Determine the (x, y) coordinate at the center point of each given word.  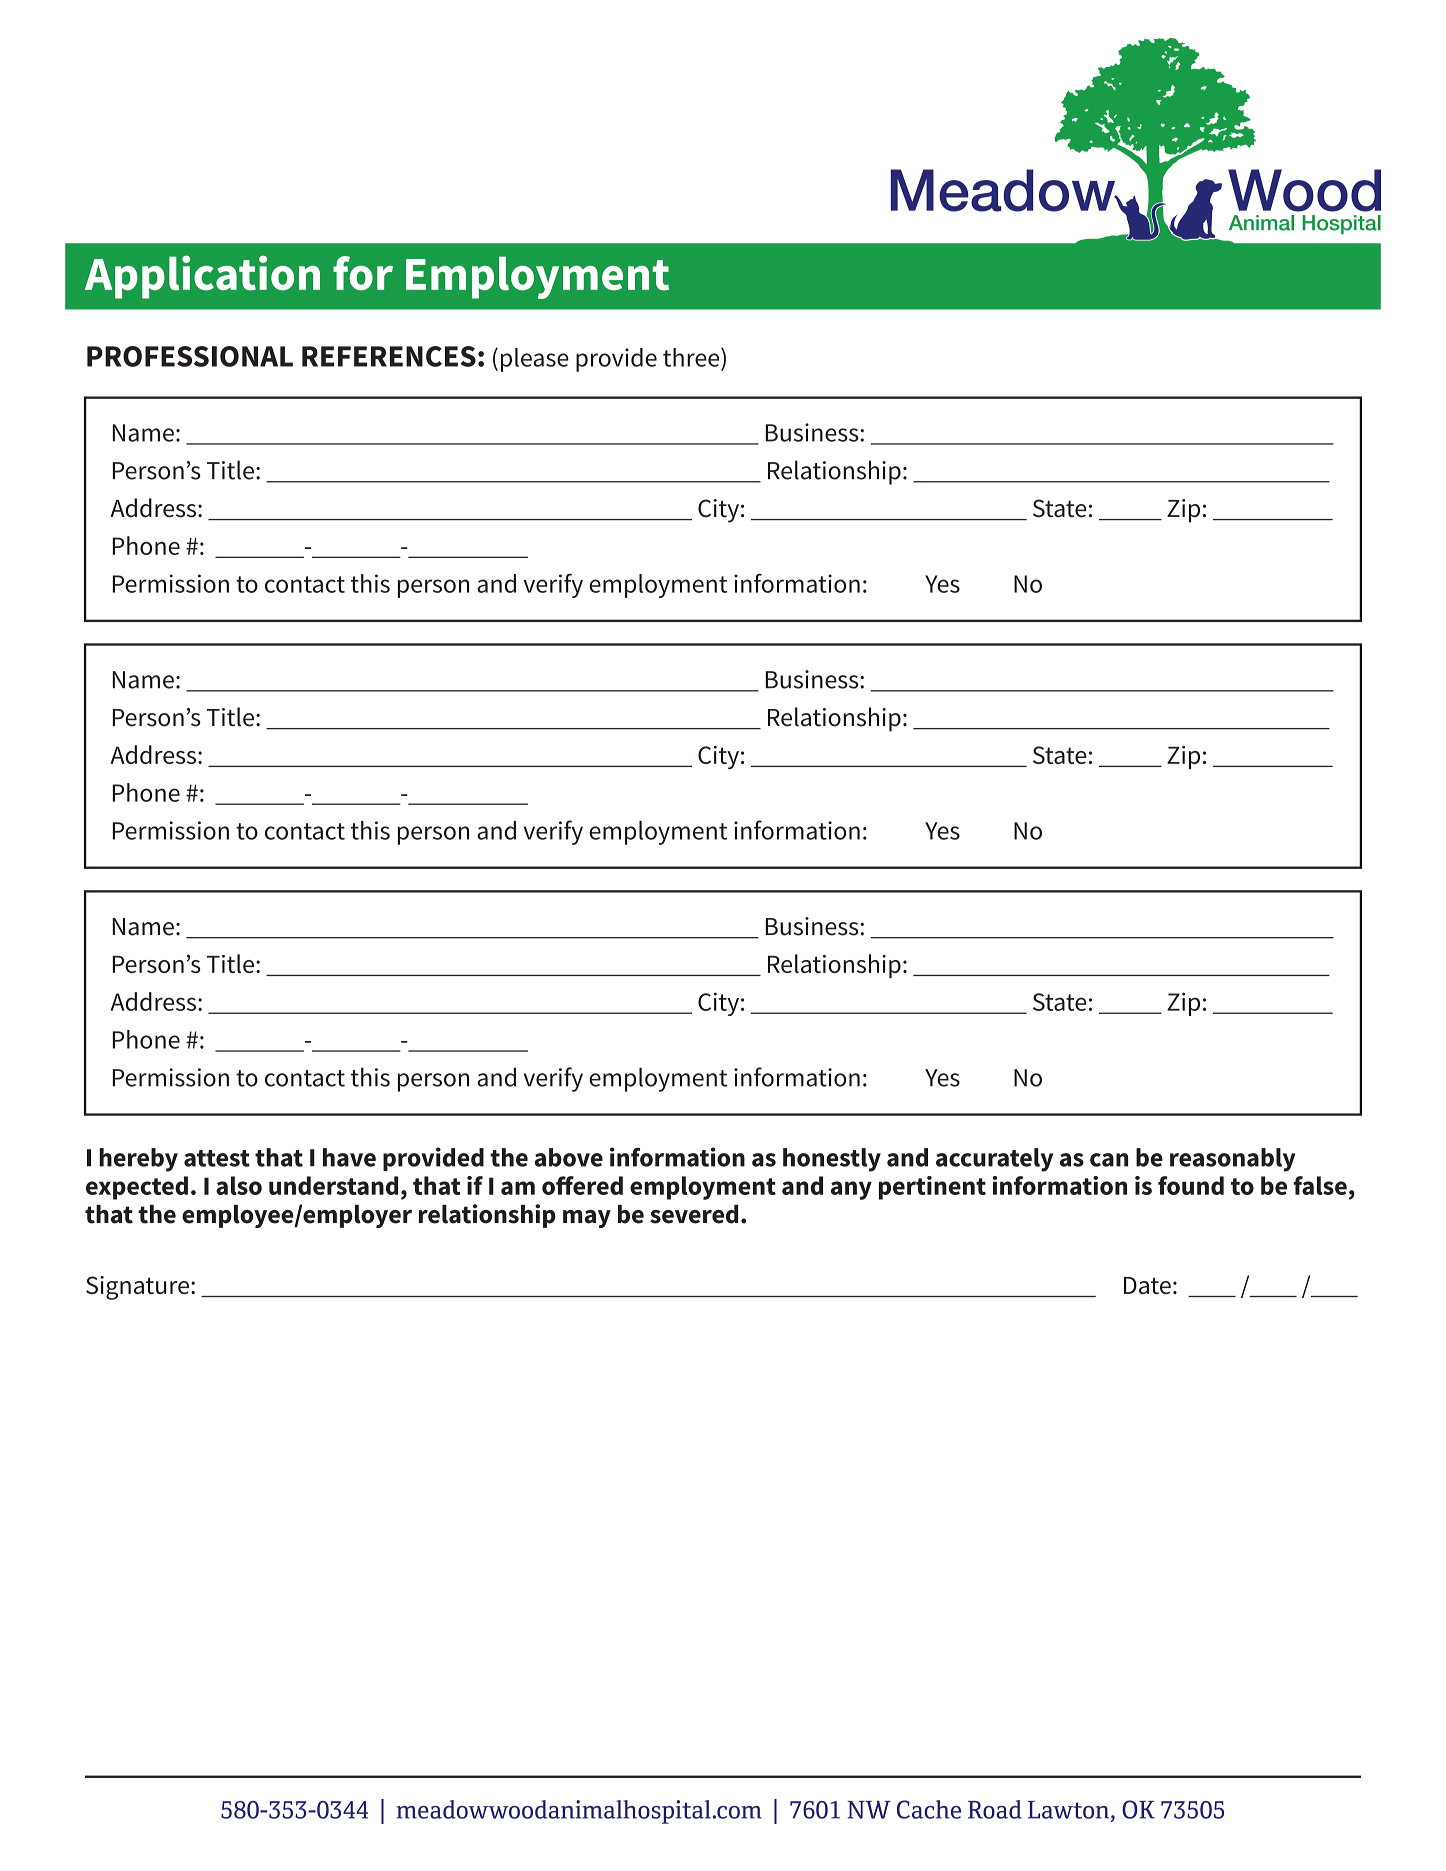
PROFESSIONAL (190, 356)
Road (995, 1809)
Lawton (1070, 1811)
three (692, 357)
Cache (929, 1809)
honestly (832, 1160)
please (535, 360)
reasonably (1233, 1160)
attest (217, 1158)
